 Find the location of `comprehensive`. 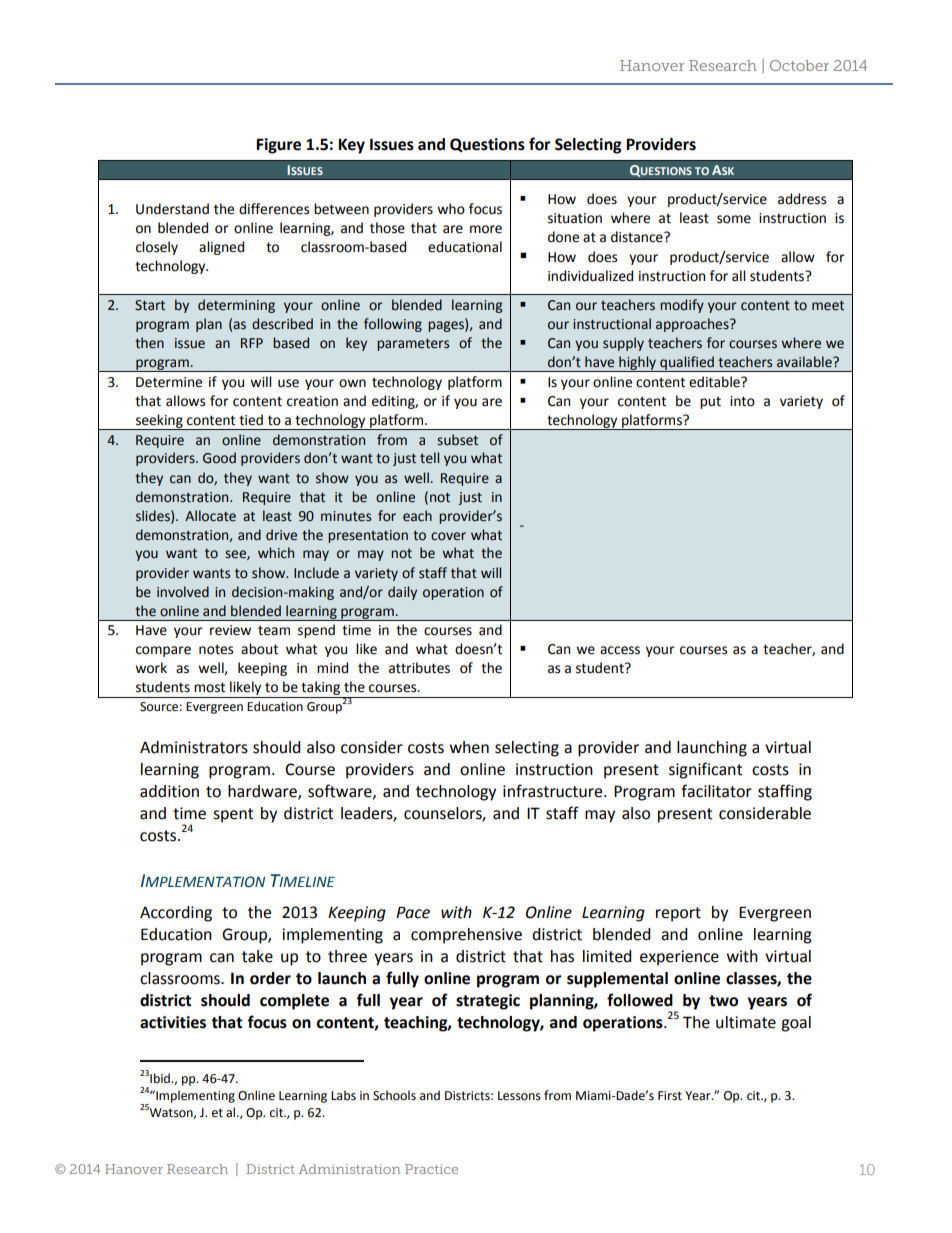

comprehensive is located at coordinates (466, 936).
